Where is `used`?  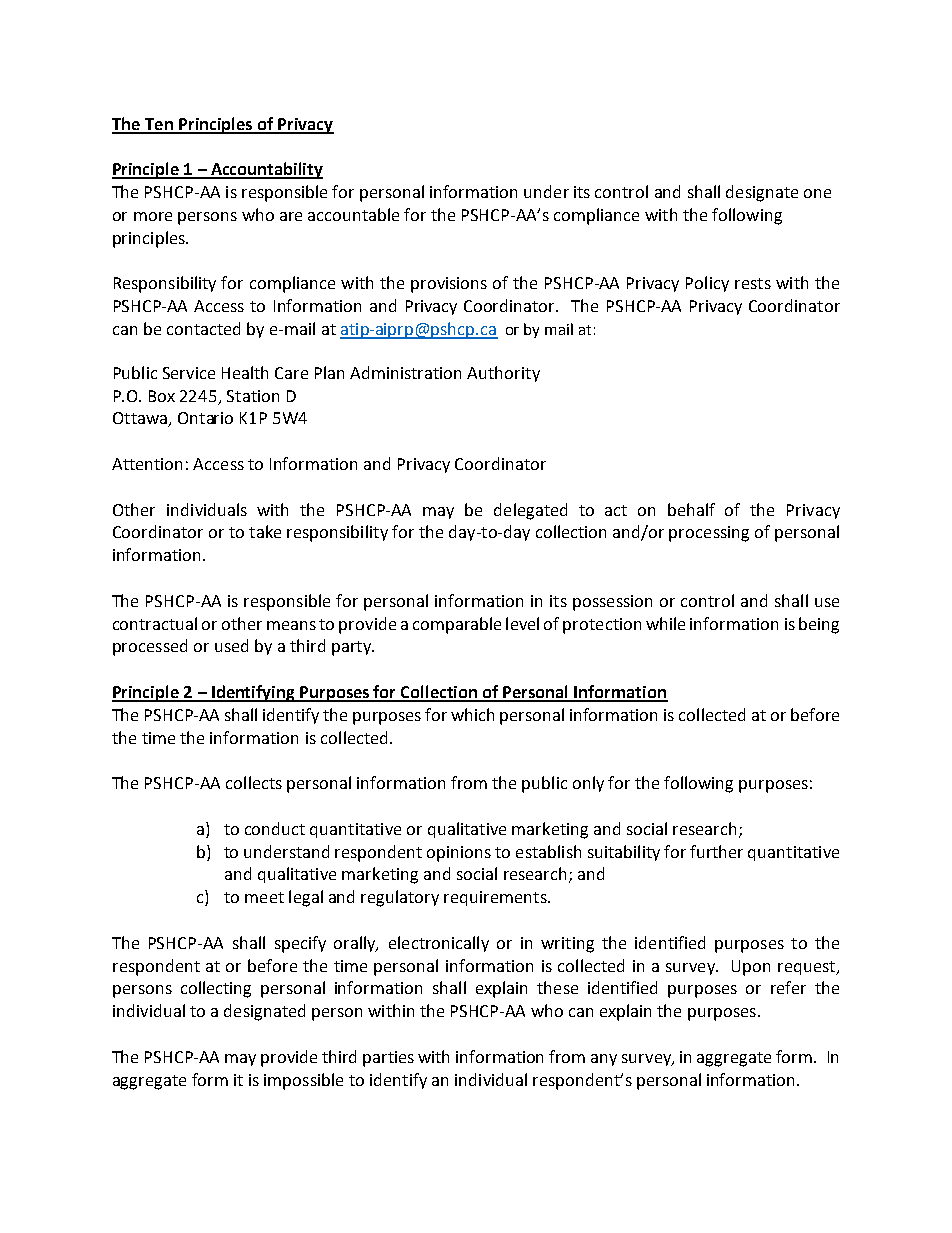 used is located at coordinates (231, 645).
